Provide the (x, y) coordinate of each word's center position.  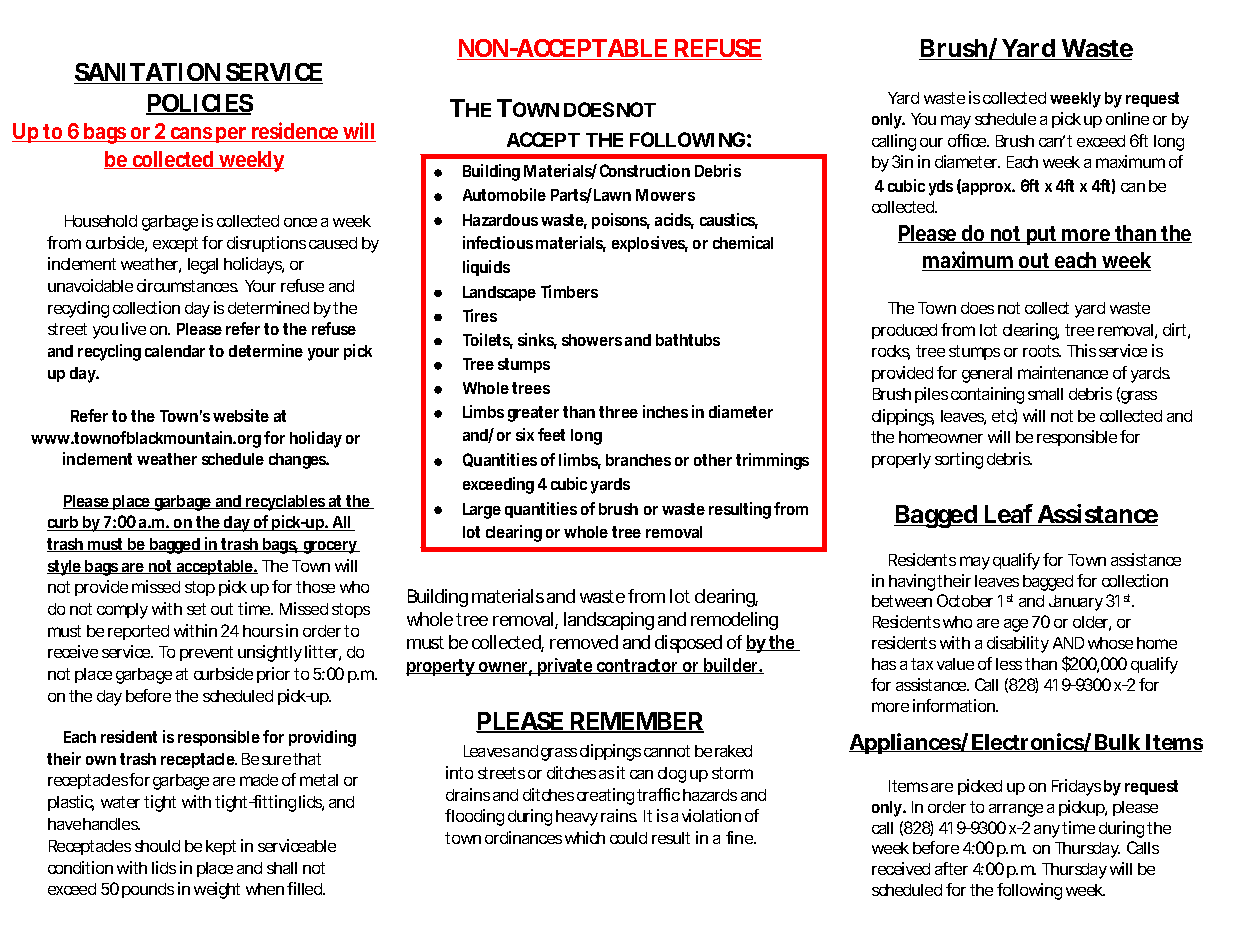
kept (221, 847)
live (134, 328)
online (1127, 118)
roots (1042, 351)
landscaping (609, 621)
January (1076, 603)
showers (592, 340)
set (196, 609)
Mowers (665, 195)
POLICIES (199, 104)
